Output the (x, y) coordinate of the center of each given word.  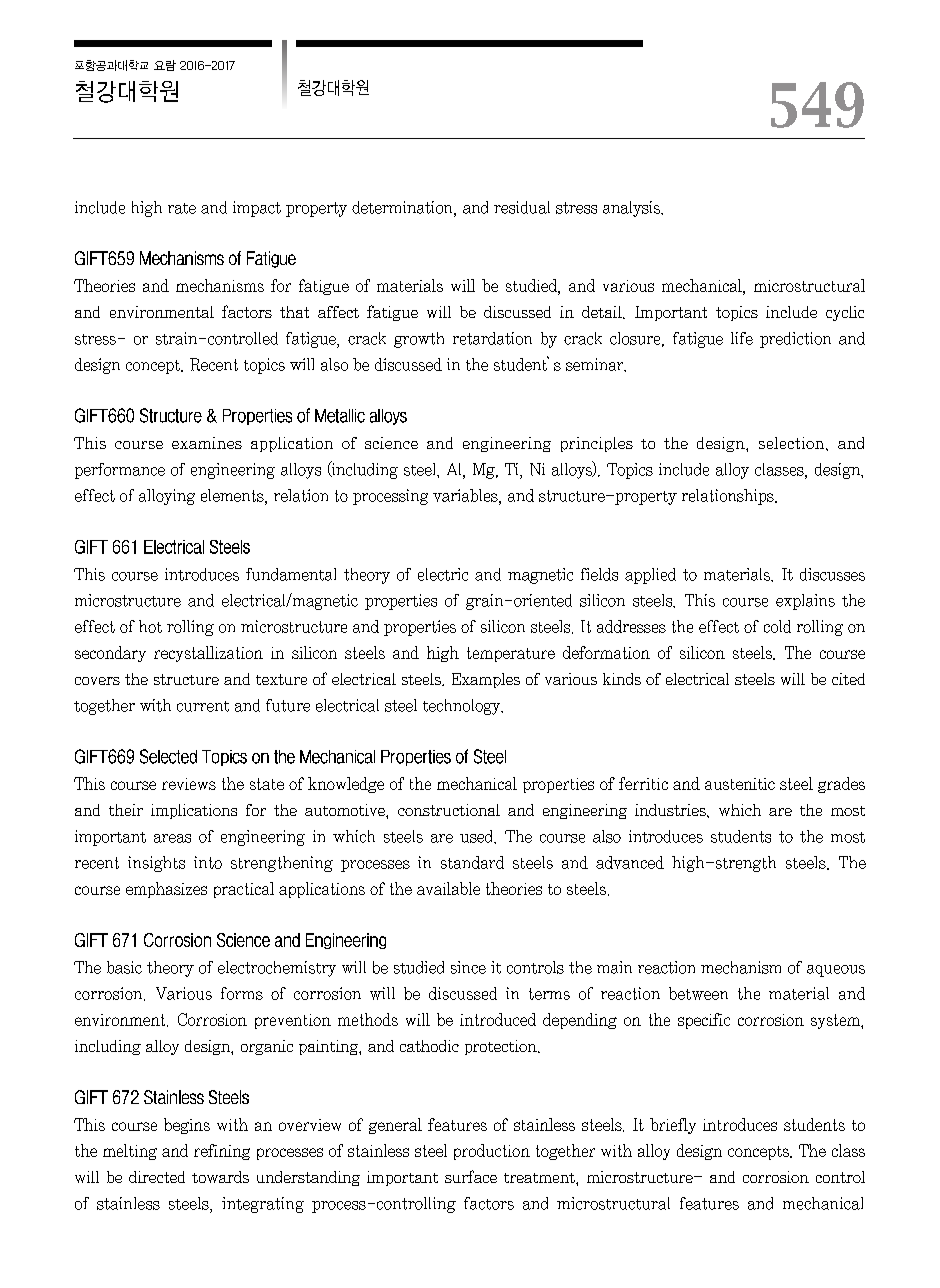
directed (157, 1177)
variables (466, 496)
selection (793, 443)
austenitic (740, 784)
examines (207, 443)
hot (150, 626)
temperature (511, 654)
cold (777, 626)
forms (242, 993)
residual (522, 207)
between (698, 993)
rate (182, 208)
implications (194, 811)
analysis (633, 209)
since (468, 967)
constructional (449, 810)
